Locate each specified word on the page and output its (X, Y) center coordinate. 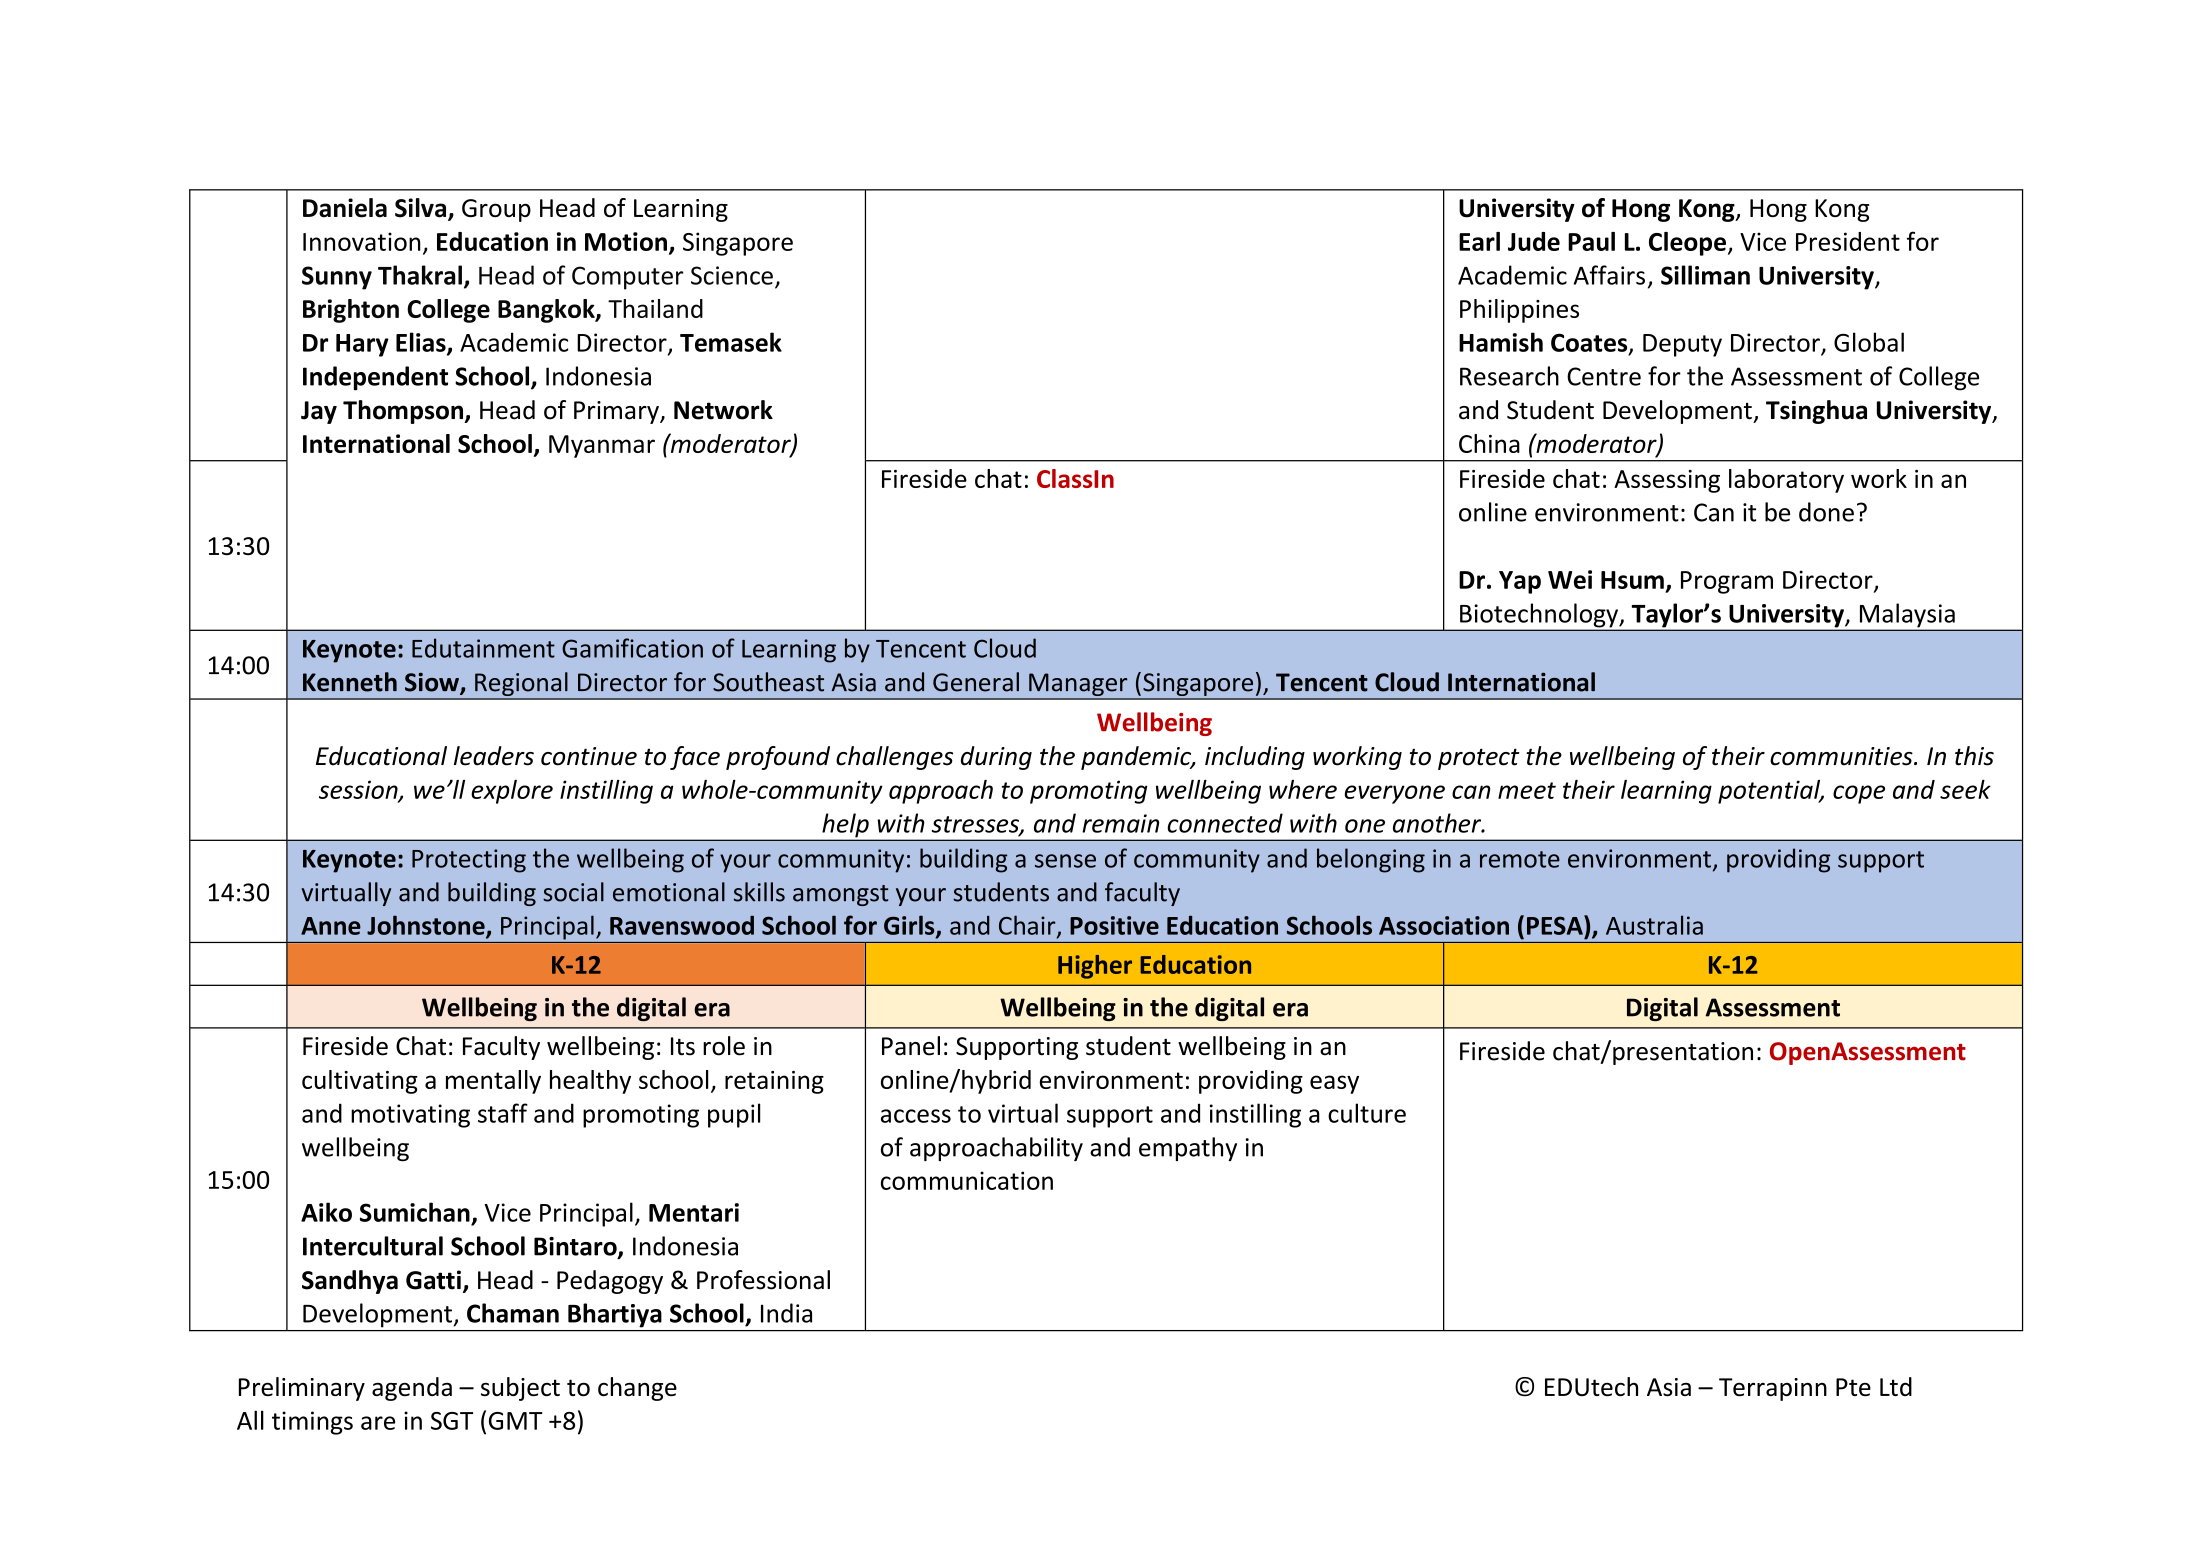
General (976, 682)
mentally (493, 1082)
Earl (1479, 241)
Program (1727, 582)
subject (520, 1389)
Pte (1853, 1387)
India (786, 1313)
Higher (1095, 967)
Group (496, 210)
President (1848, 241)
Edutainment (483, 648)
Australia (1654, 925)
